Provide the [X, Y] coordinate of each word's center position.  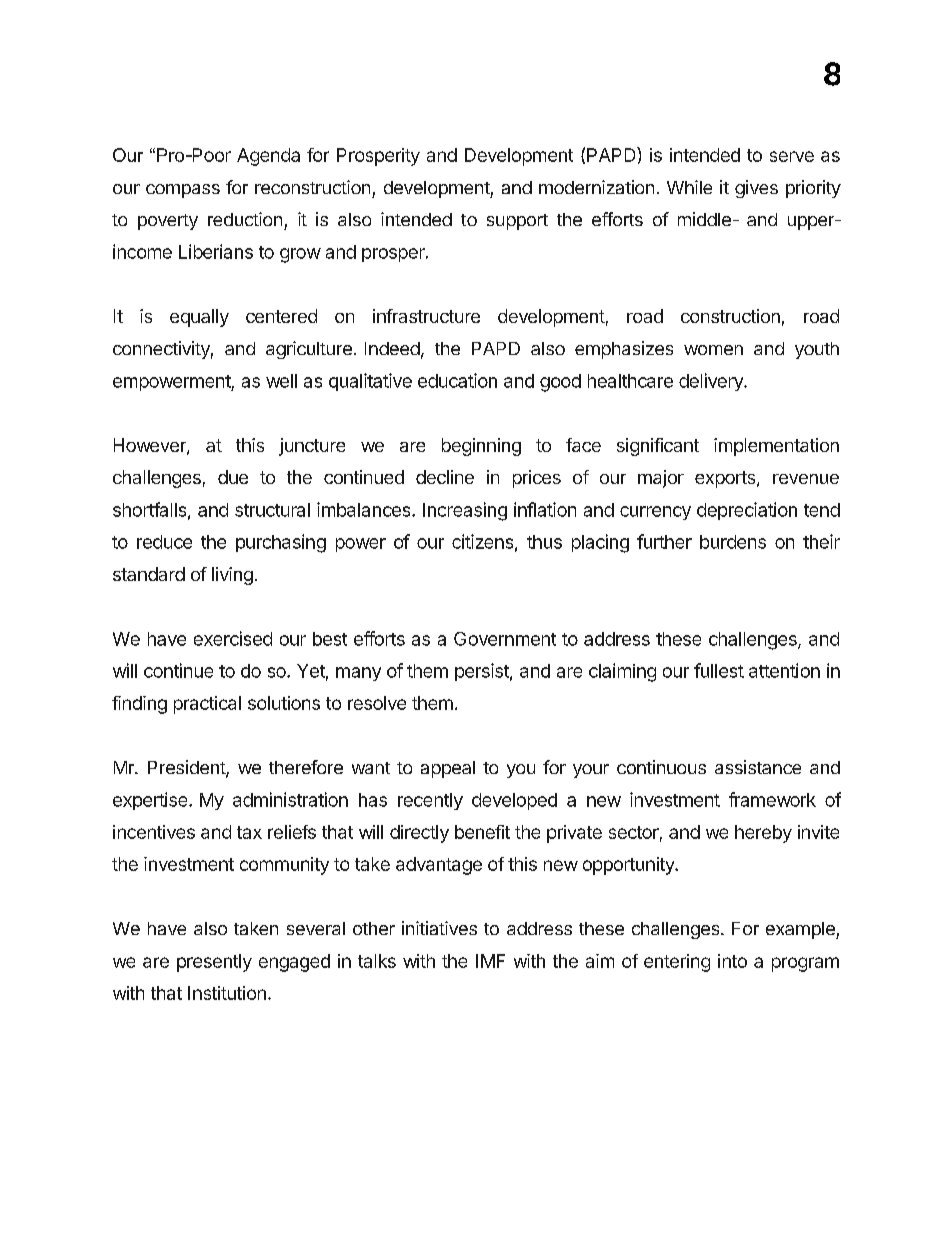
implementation [776, 447]
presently [214, 963]
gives [756, 189]
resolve [377, 703]
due [233, 477]
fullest [719, 670]
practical [207, 705]
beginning [481, 447]
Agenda [268, 157]
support [517, 222]
